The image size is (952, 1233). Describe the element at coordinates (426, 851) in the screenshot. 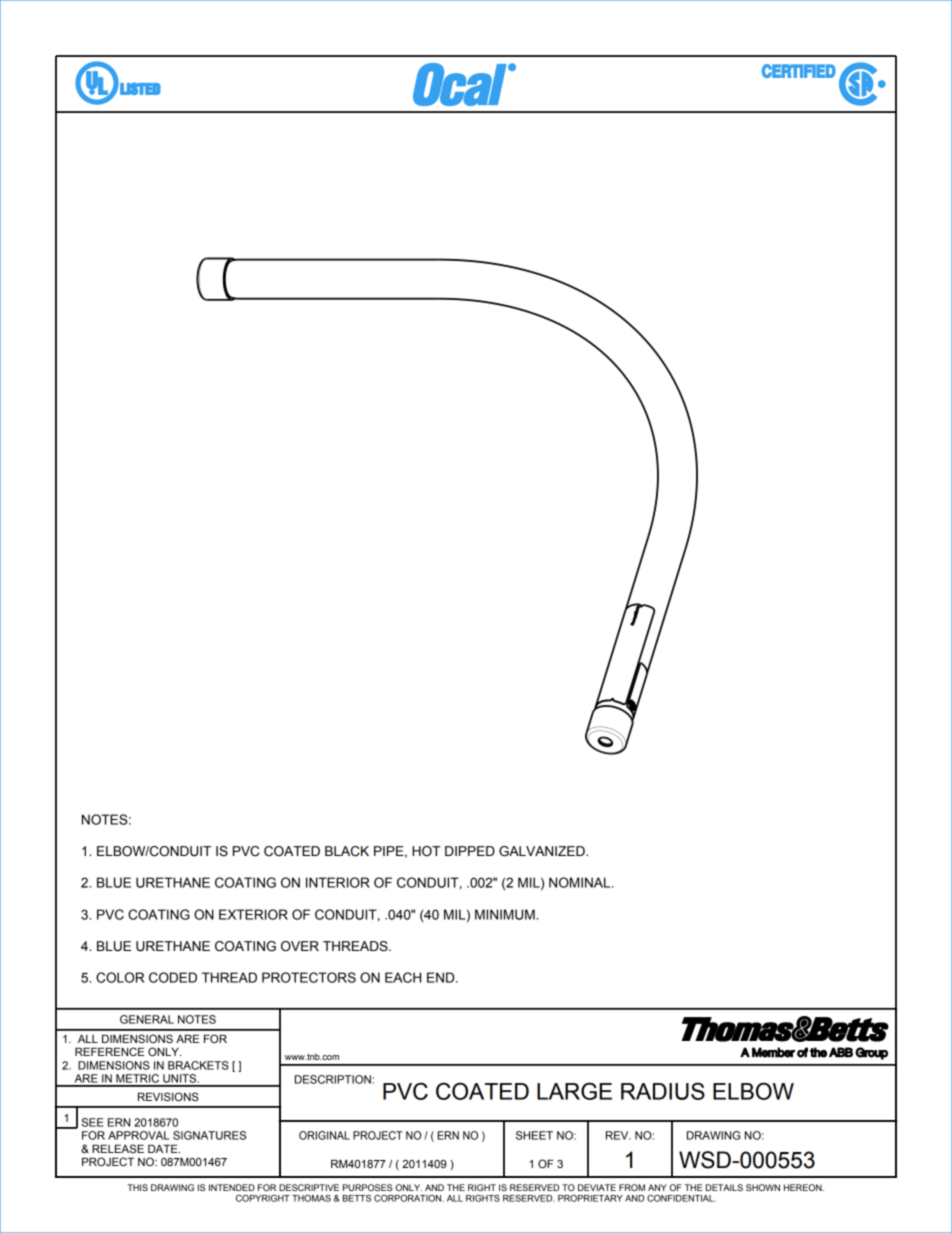

I see `HOT` at that location.
